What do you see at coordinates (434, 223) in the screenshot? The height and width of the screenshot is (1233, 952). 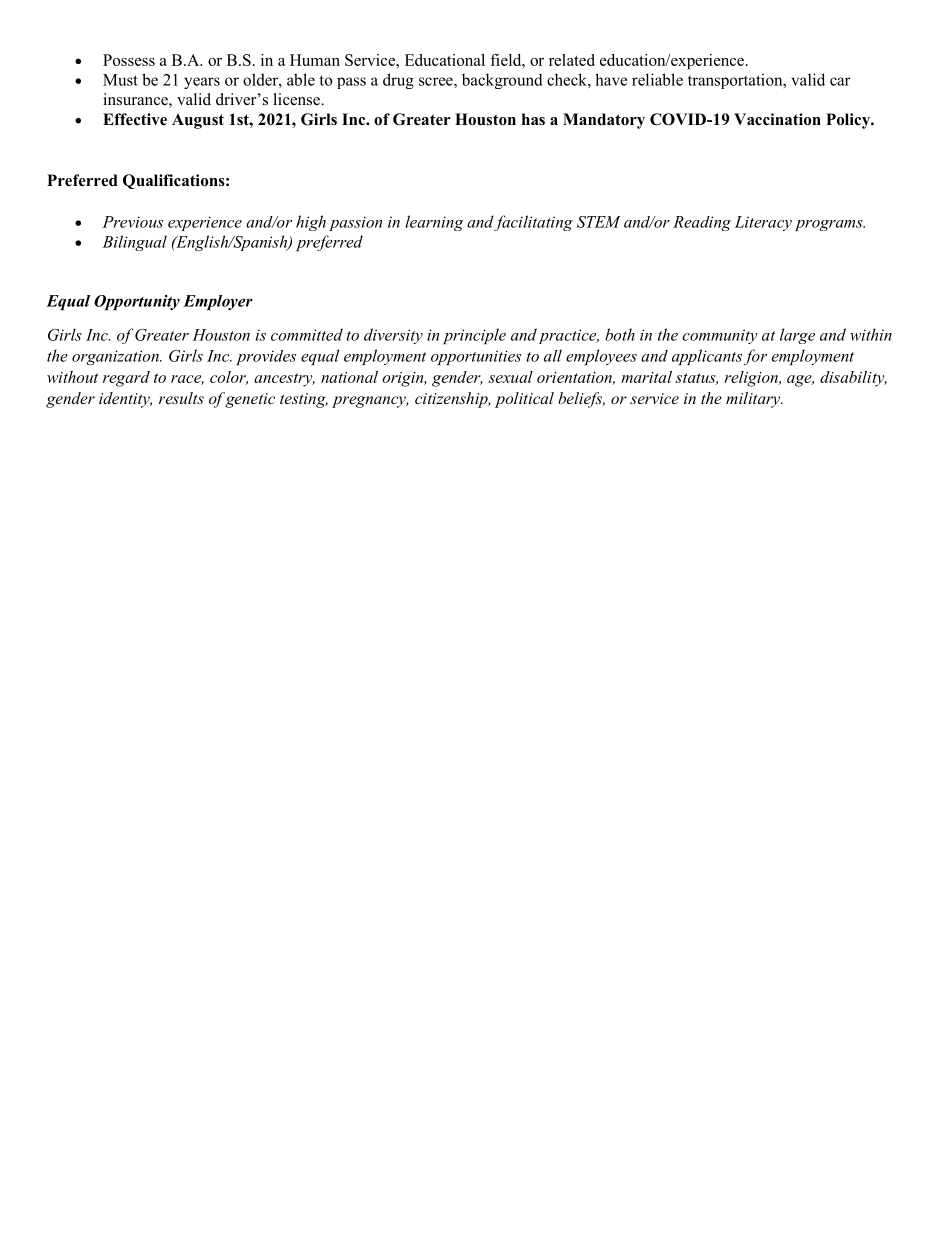 I see `learning` at bounding box center [434, 223].
